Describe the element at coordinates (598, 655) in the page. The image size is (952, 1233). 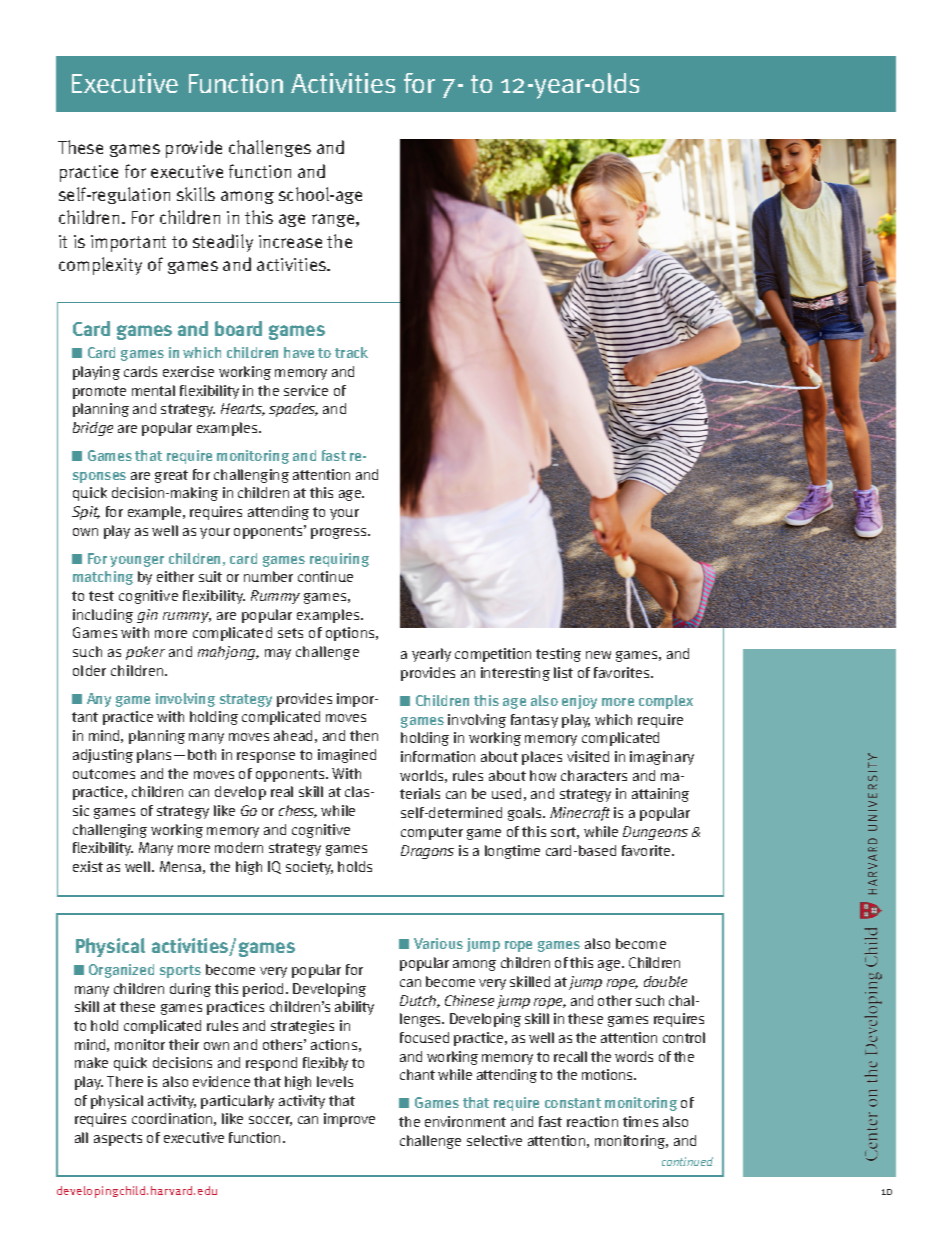
I see `new` at that location.
